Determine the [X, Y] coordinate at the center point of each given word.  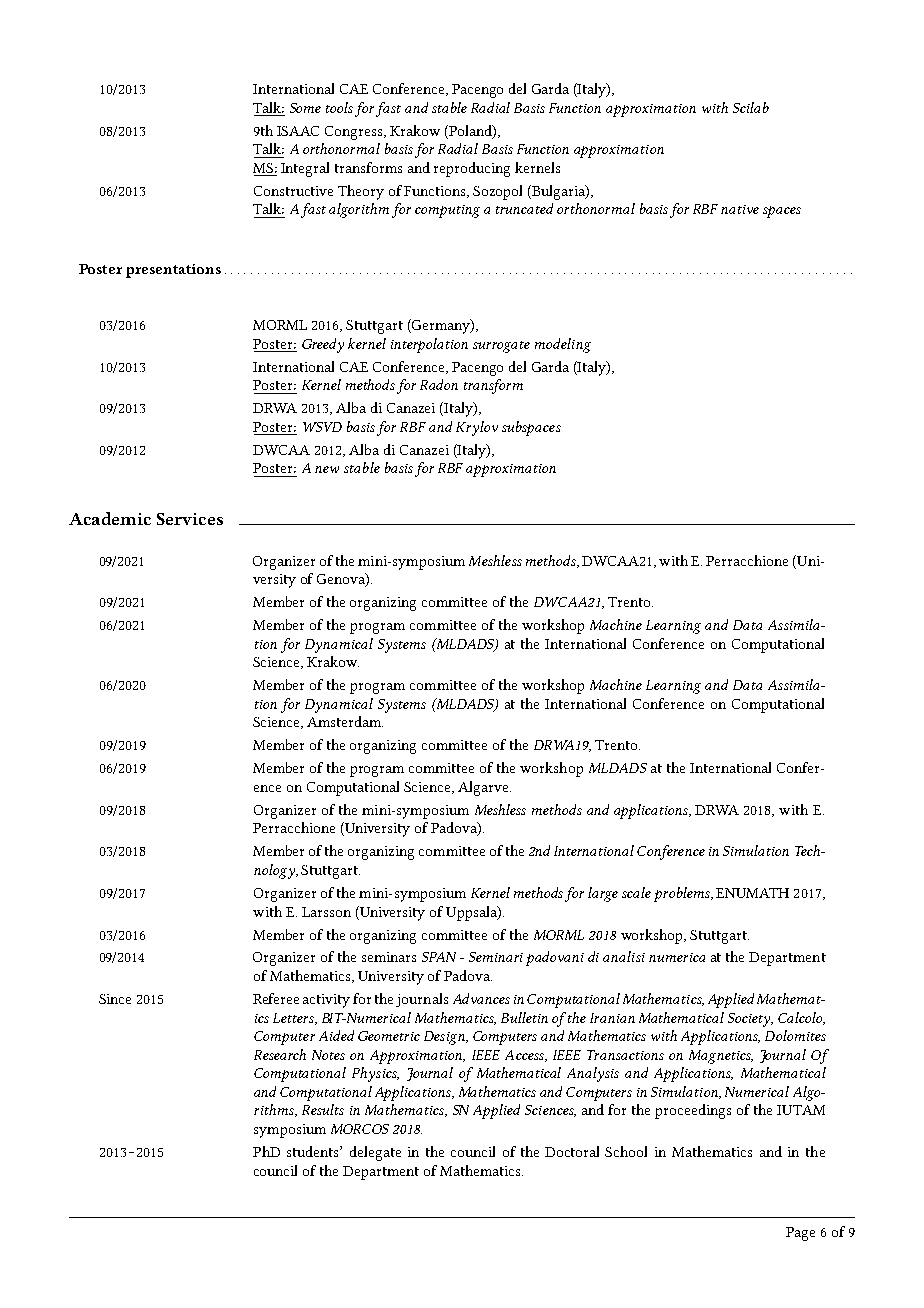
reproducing [472, 169]
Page [800, 1234]
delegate [375, 1153]
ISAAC [298, 131]
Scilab [751, 107]
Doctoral [572, 1151]
